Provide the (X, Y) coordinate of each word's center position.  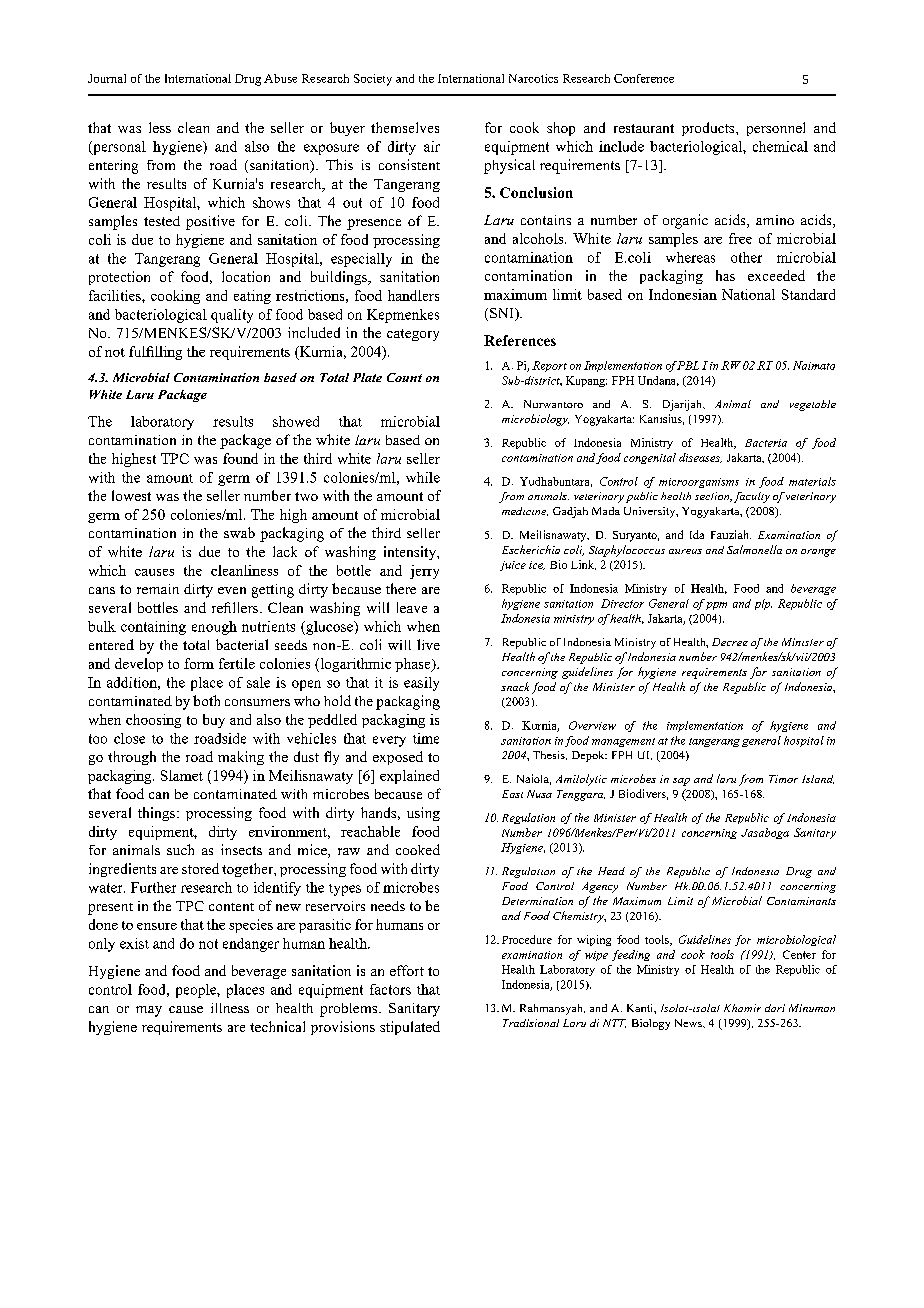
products (709, 129)
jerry (424, 572)
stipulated (410, 1028)
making (241, 758)
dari (775, 1008)
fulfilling (155, 353)
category (413, 335)
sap (681, 782)
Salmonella (754, 549)
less (160, 127)
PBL (688, 365)
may (149, 1011)
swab (239, 532)
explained (409, 777)
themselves (405, 127)
